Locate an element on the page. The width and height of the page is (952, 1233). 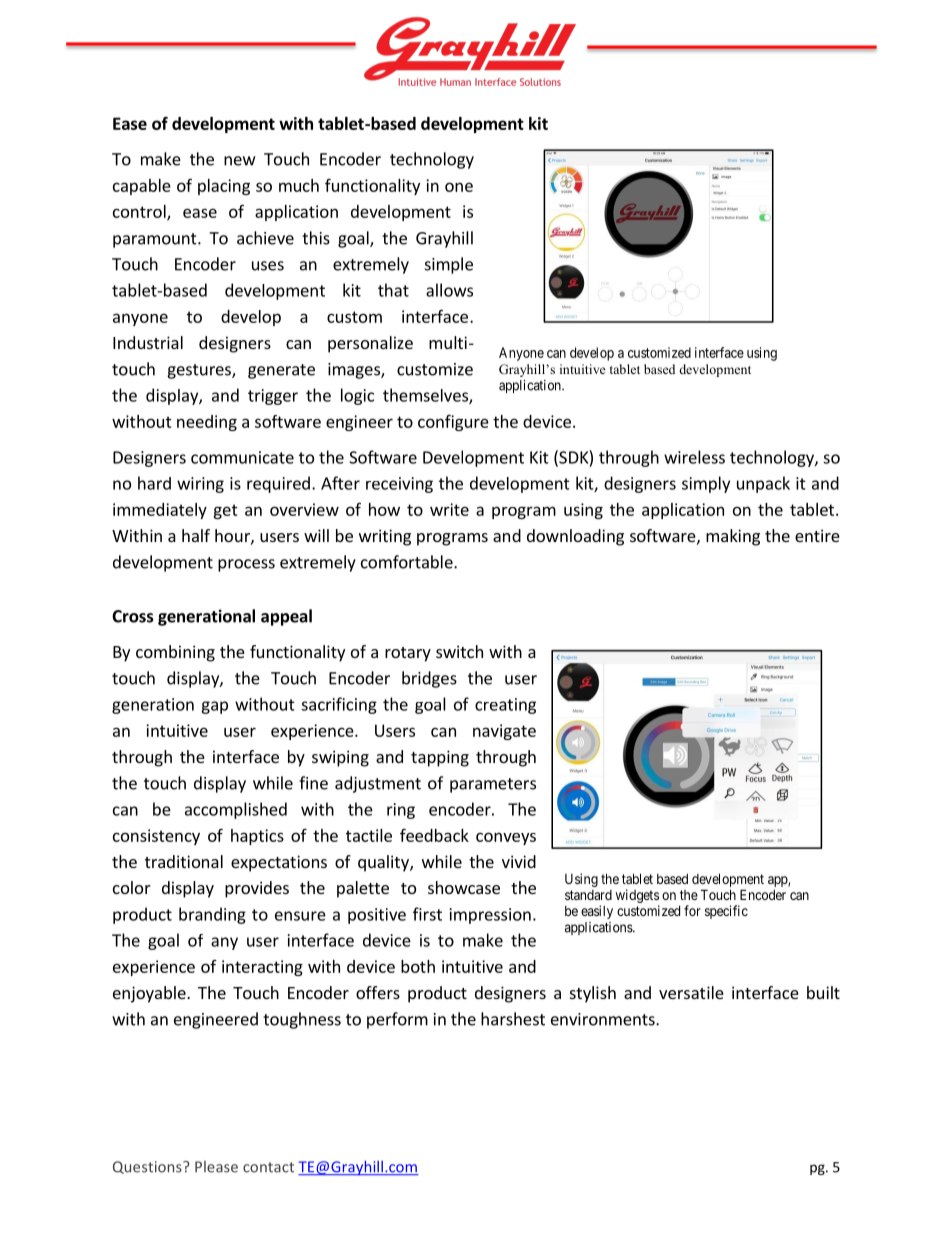
making is located at coordinates (733, 537).
